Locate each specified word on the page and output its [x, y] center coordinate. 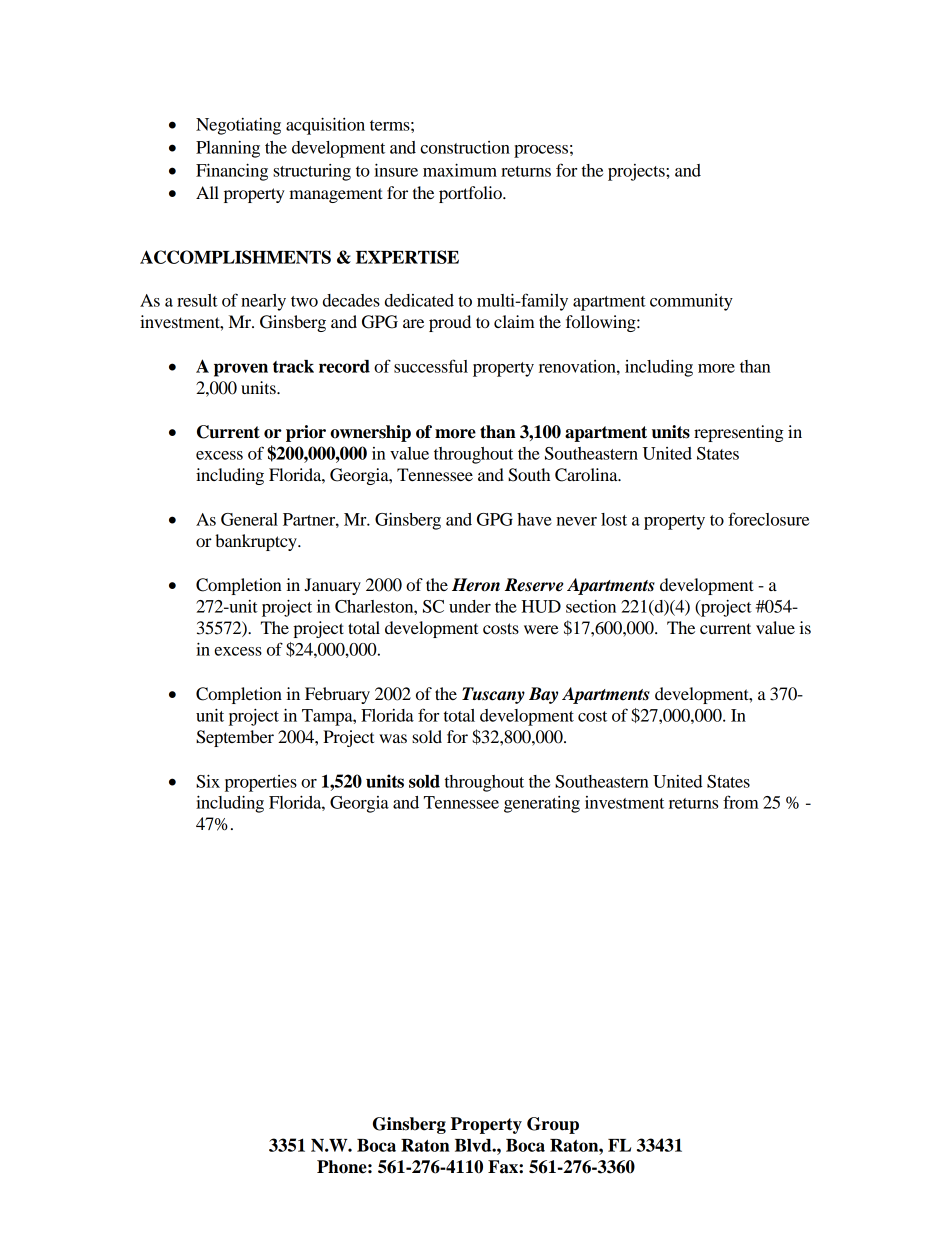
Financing [232, 172]
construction [465, 147]
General [249, 519]
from [741, 802]
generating [542, 804]
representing [739, 433]
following [602, 323]
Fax [504, 1167]
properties [261, 783]
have [534, 519]
